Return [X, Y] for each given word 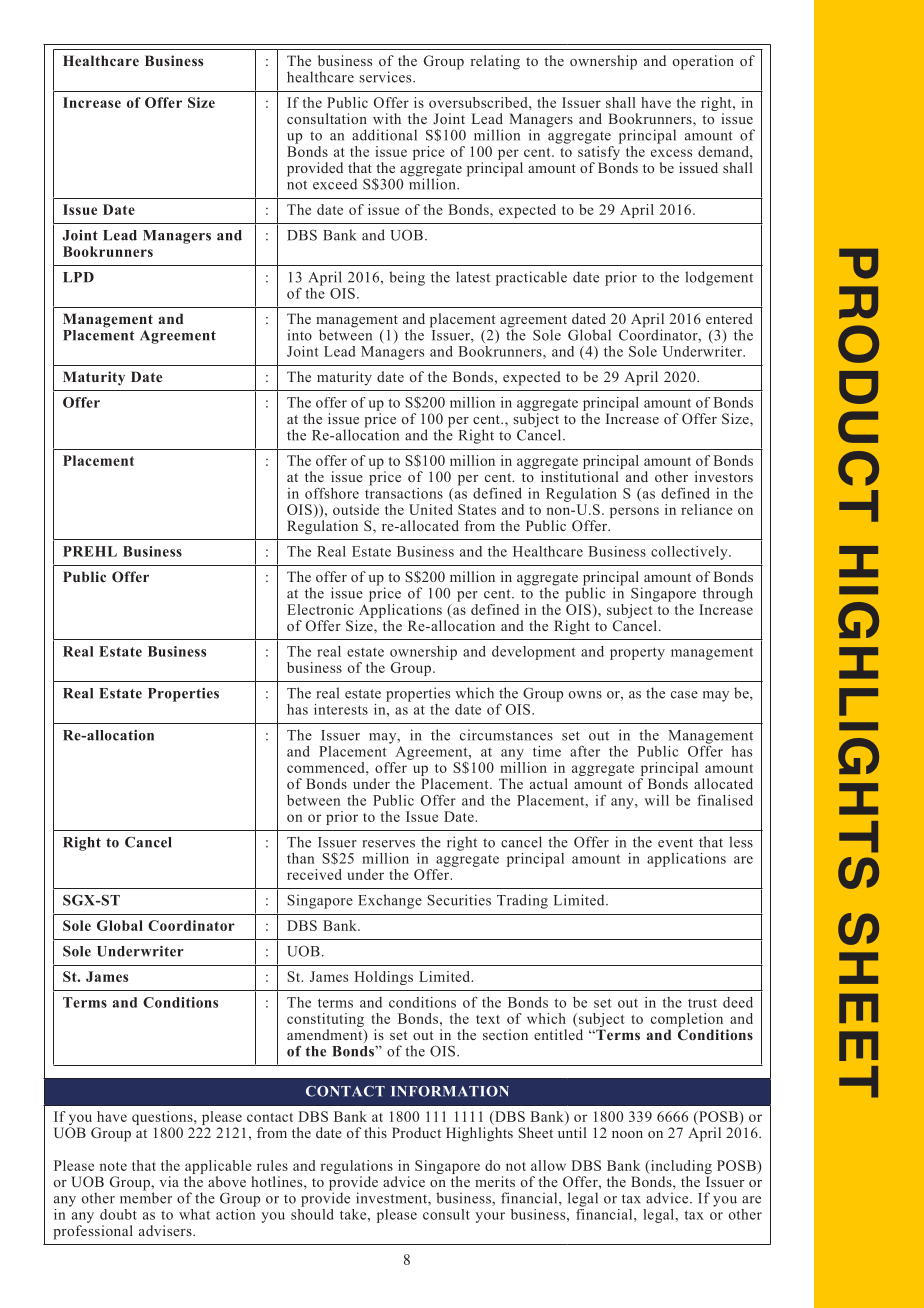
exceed [335, 184]
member [146, 1197]
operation [703, 62]
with [387, 118]
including [680, 1167]
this [375, 1132]
